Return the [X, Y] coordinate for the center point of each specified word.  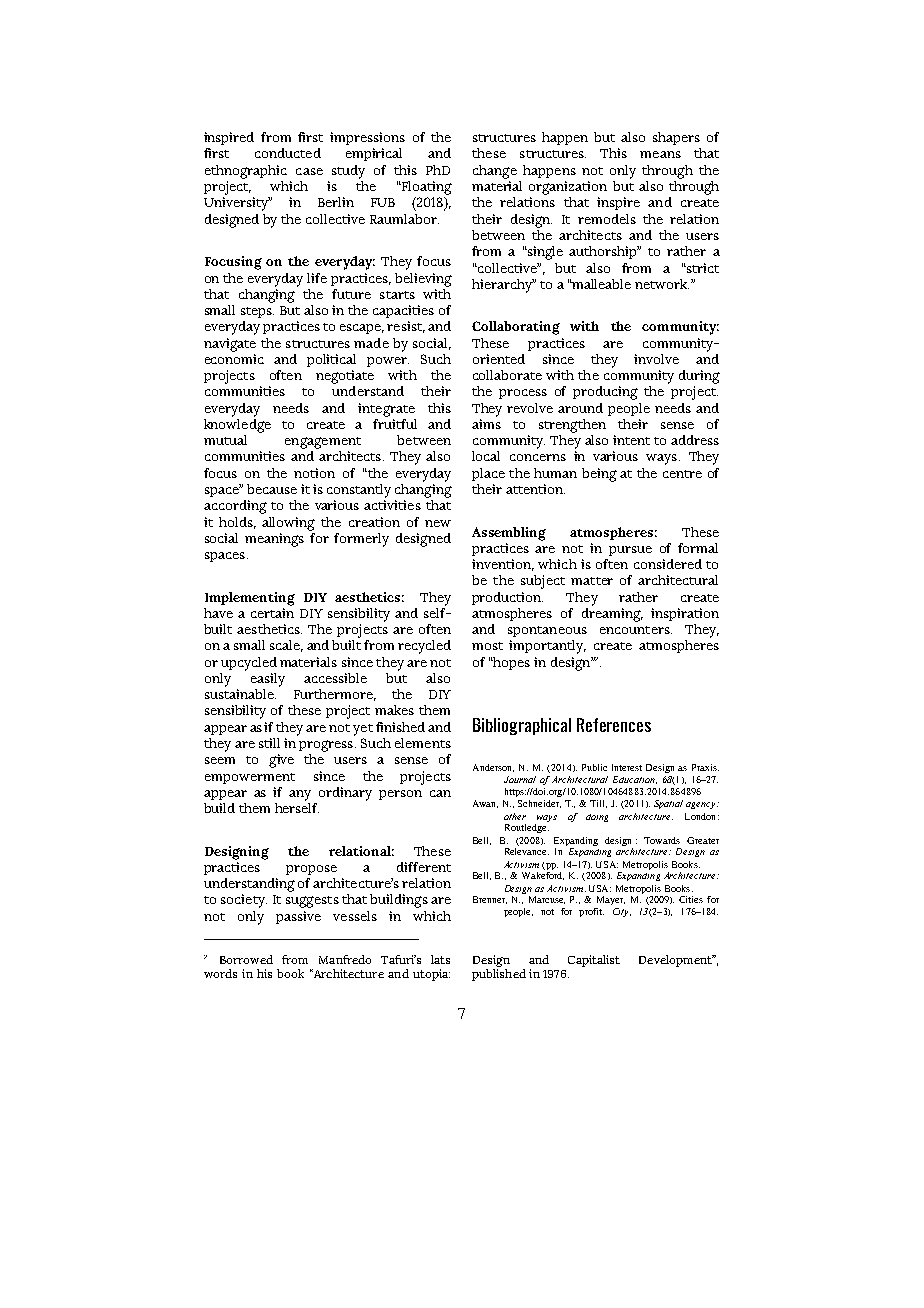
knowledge [237, 424]
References [614, 725]
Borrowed [246, 959]
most [487, 646]
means [660, 154]
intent [631, 440]
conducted [288, 153]
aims [486, 424]
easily [268, 680]
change [495, 172]
